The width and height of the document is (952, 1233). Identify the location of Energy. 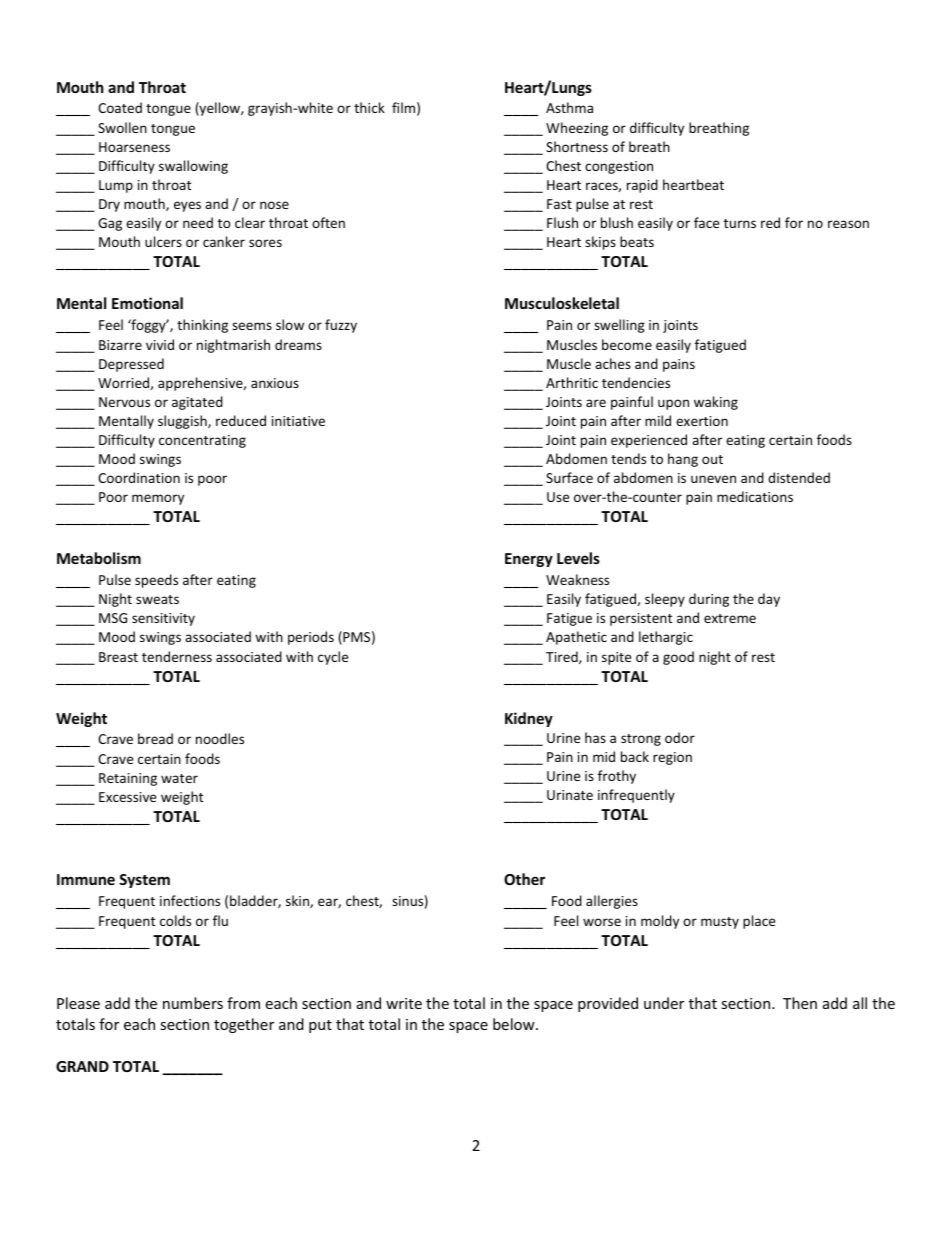
(529, 560).
